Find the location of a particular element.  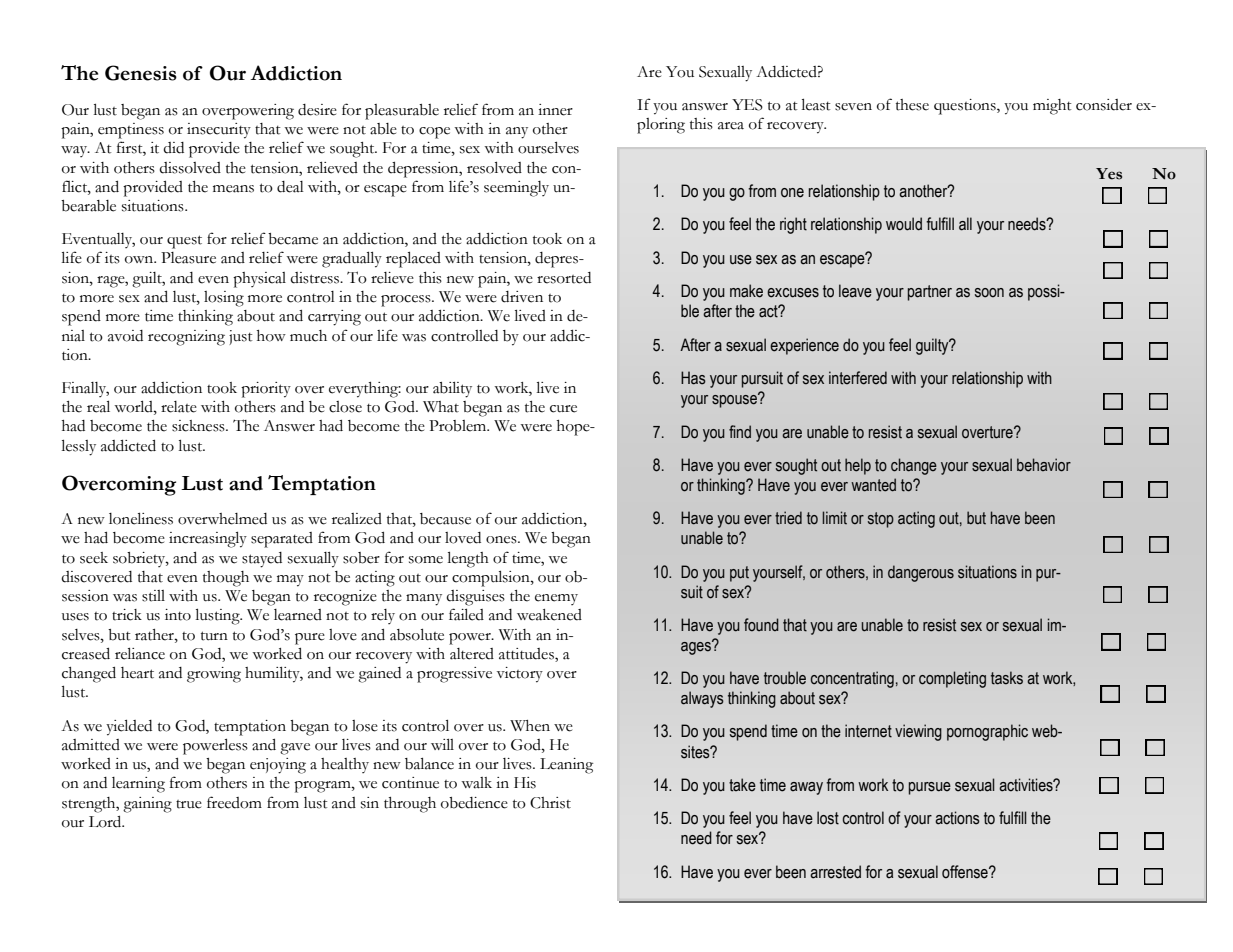

interfered is located at coordinates (858, 378).
